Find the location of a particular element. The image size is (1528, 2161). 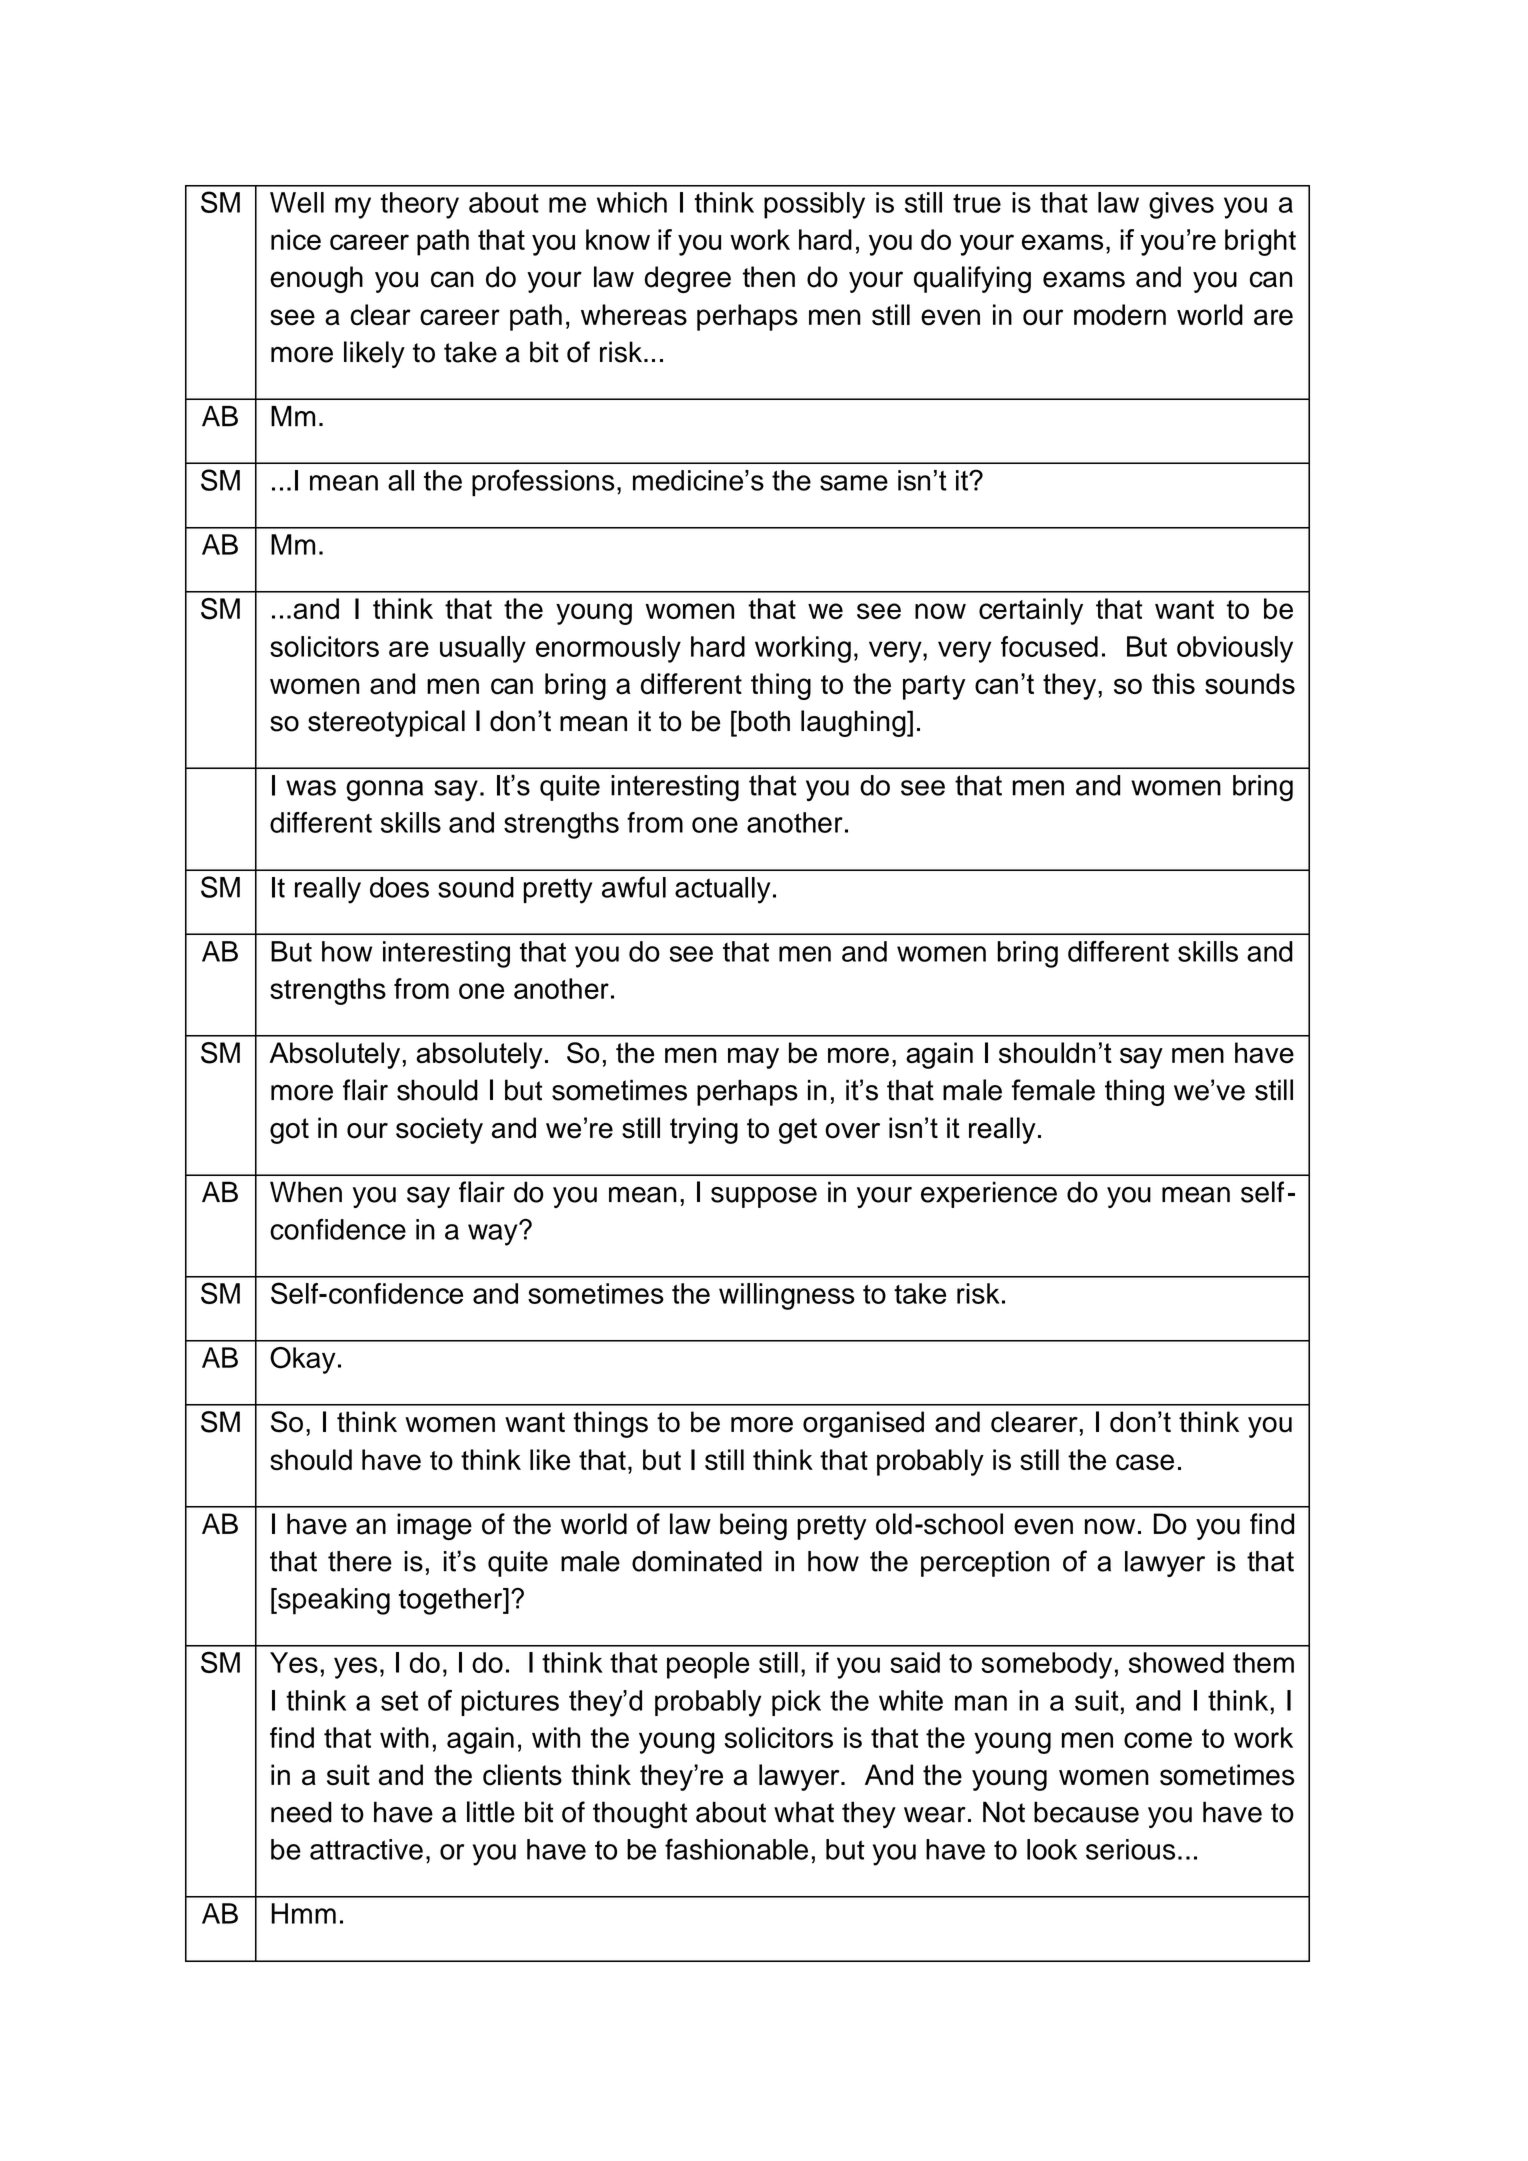

case is located at coordinates (1145, 1462).
